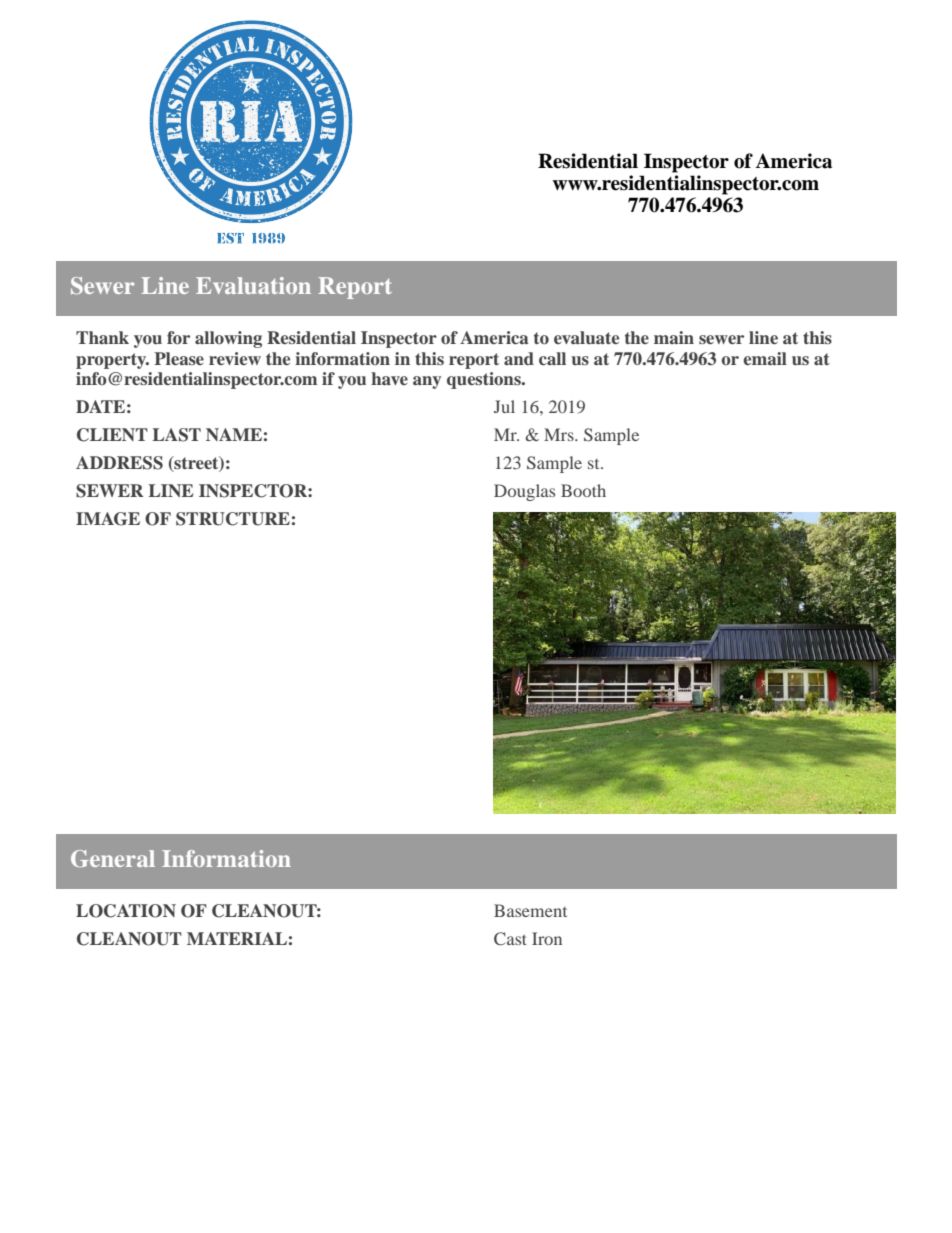 The width and height of the screenshot is (952, 1233). What do you see at coordinates (126, 911) in the screenshot?
I see `LOCATION` at bounding box center [126, 911].
